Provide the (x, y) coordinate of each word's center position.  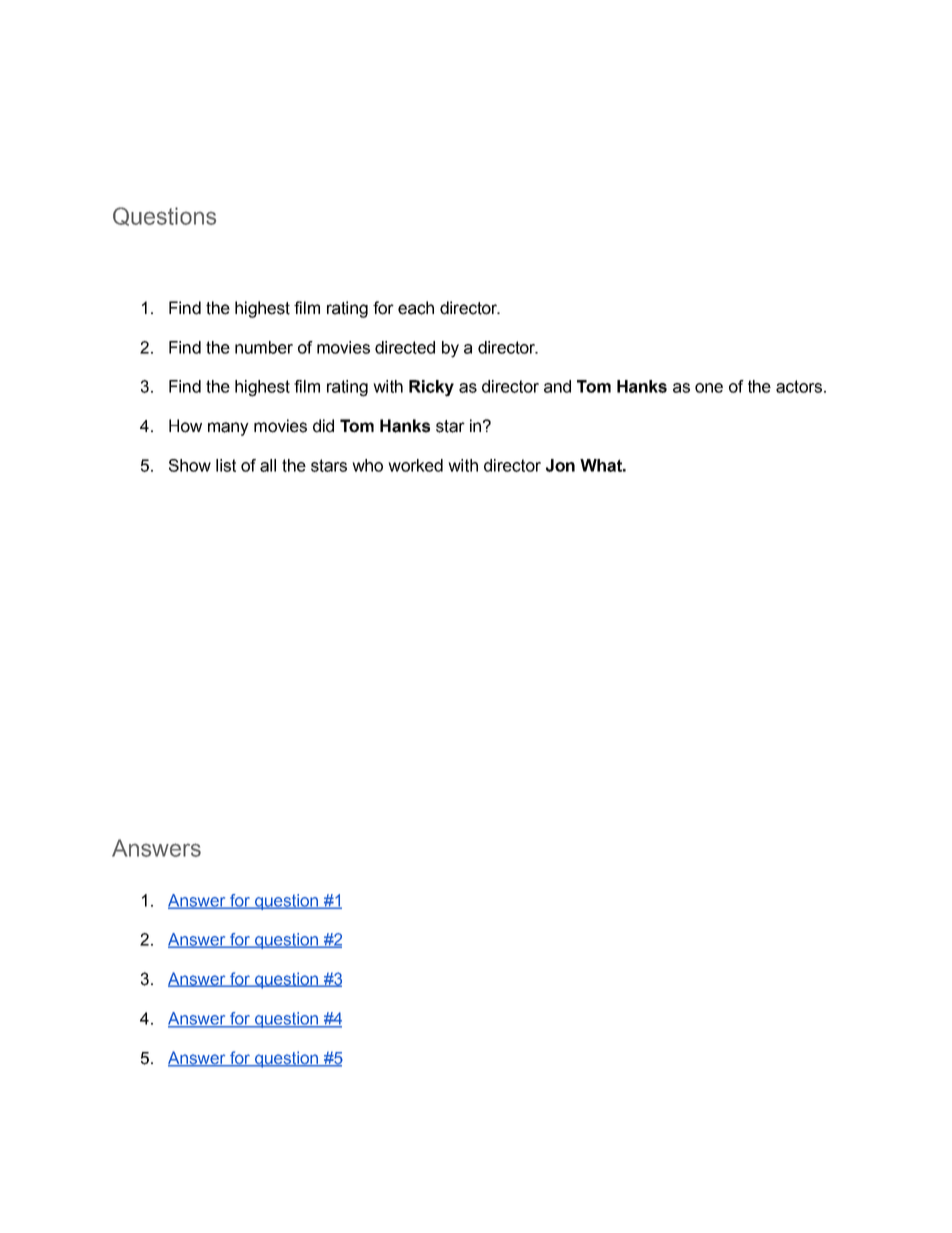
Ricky (431, 388)
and (557, 386)
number (264, 347)
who (367, 465)
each (416, 308)
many (228, 429)
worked (415, 465)
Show (190, 465)
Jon (560, 465)
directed (405, 347)
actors (799, 386)
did (323, 426)
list (226, 465)
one (709, 388)
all (268, 465)
